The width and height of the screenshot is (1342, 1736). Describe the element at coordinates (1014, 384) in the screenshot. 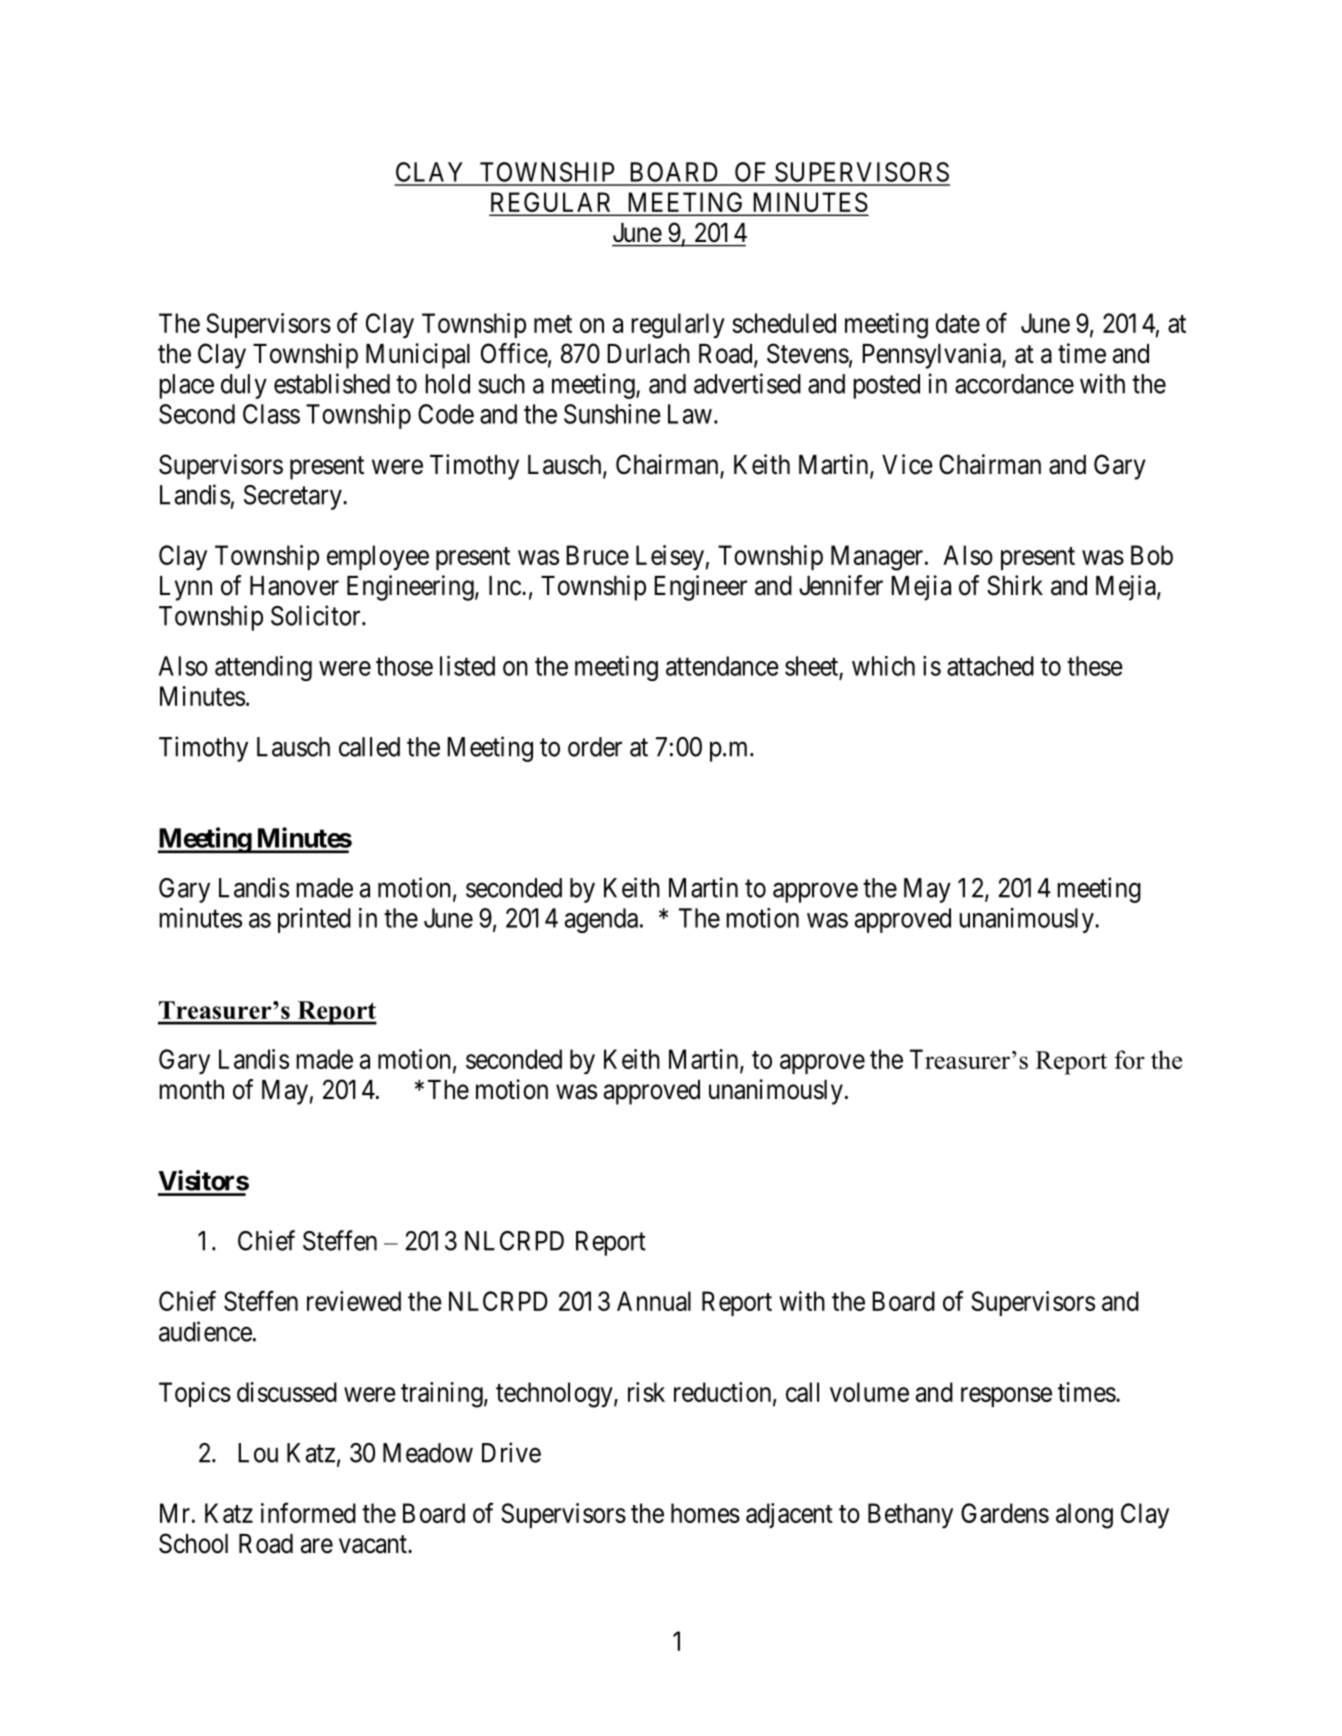

I see `accordance` at that location.
